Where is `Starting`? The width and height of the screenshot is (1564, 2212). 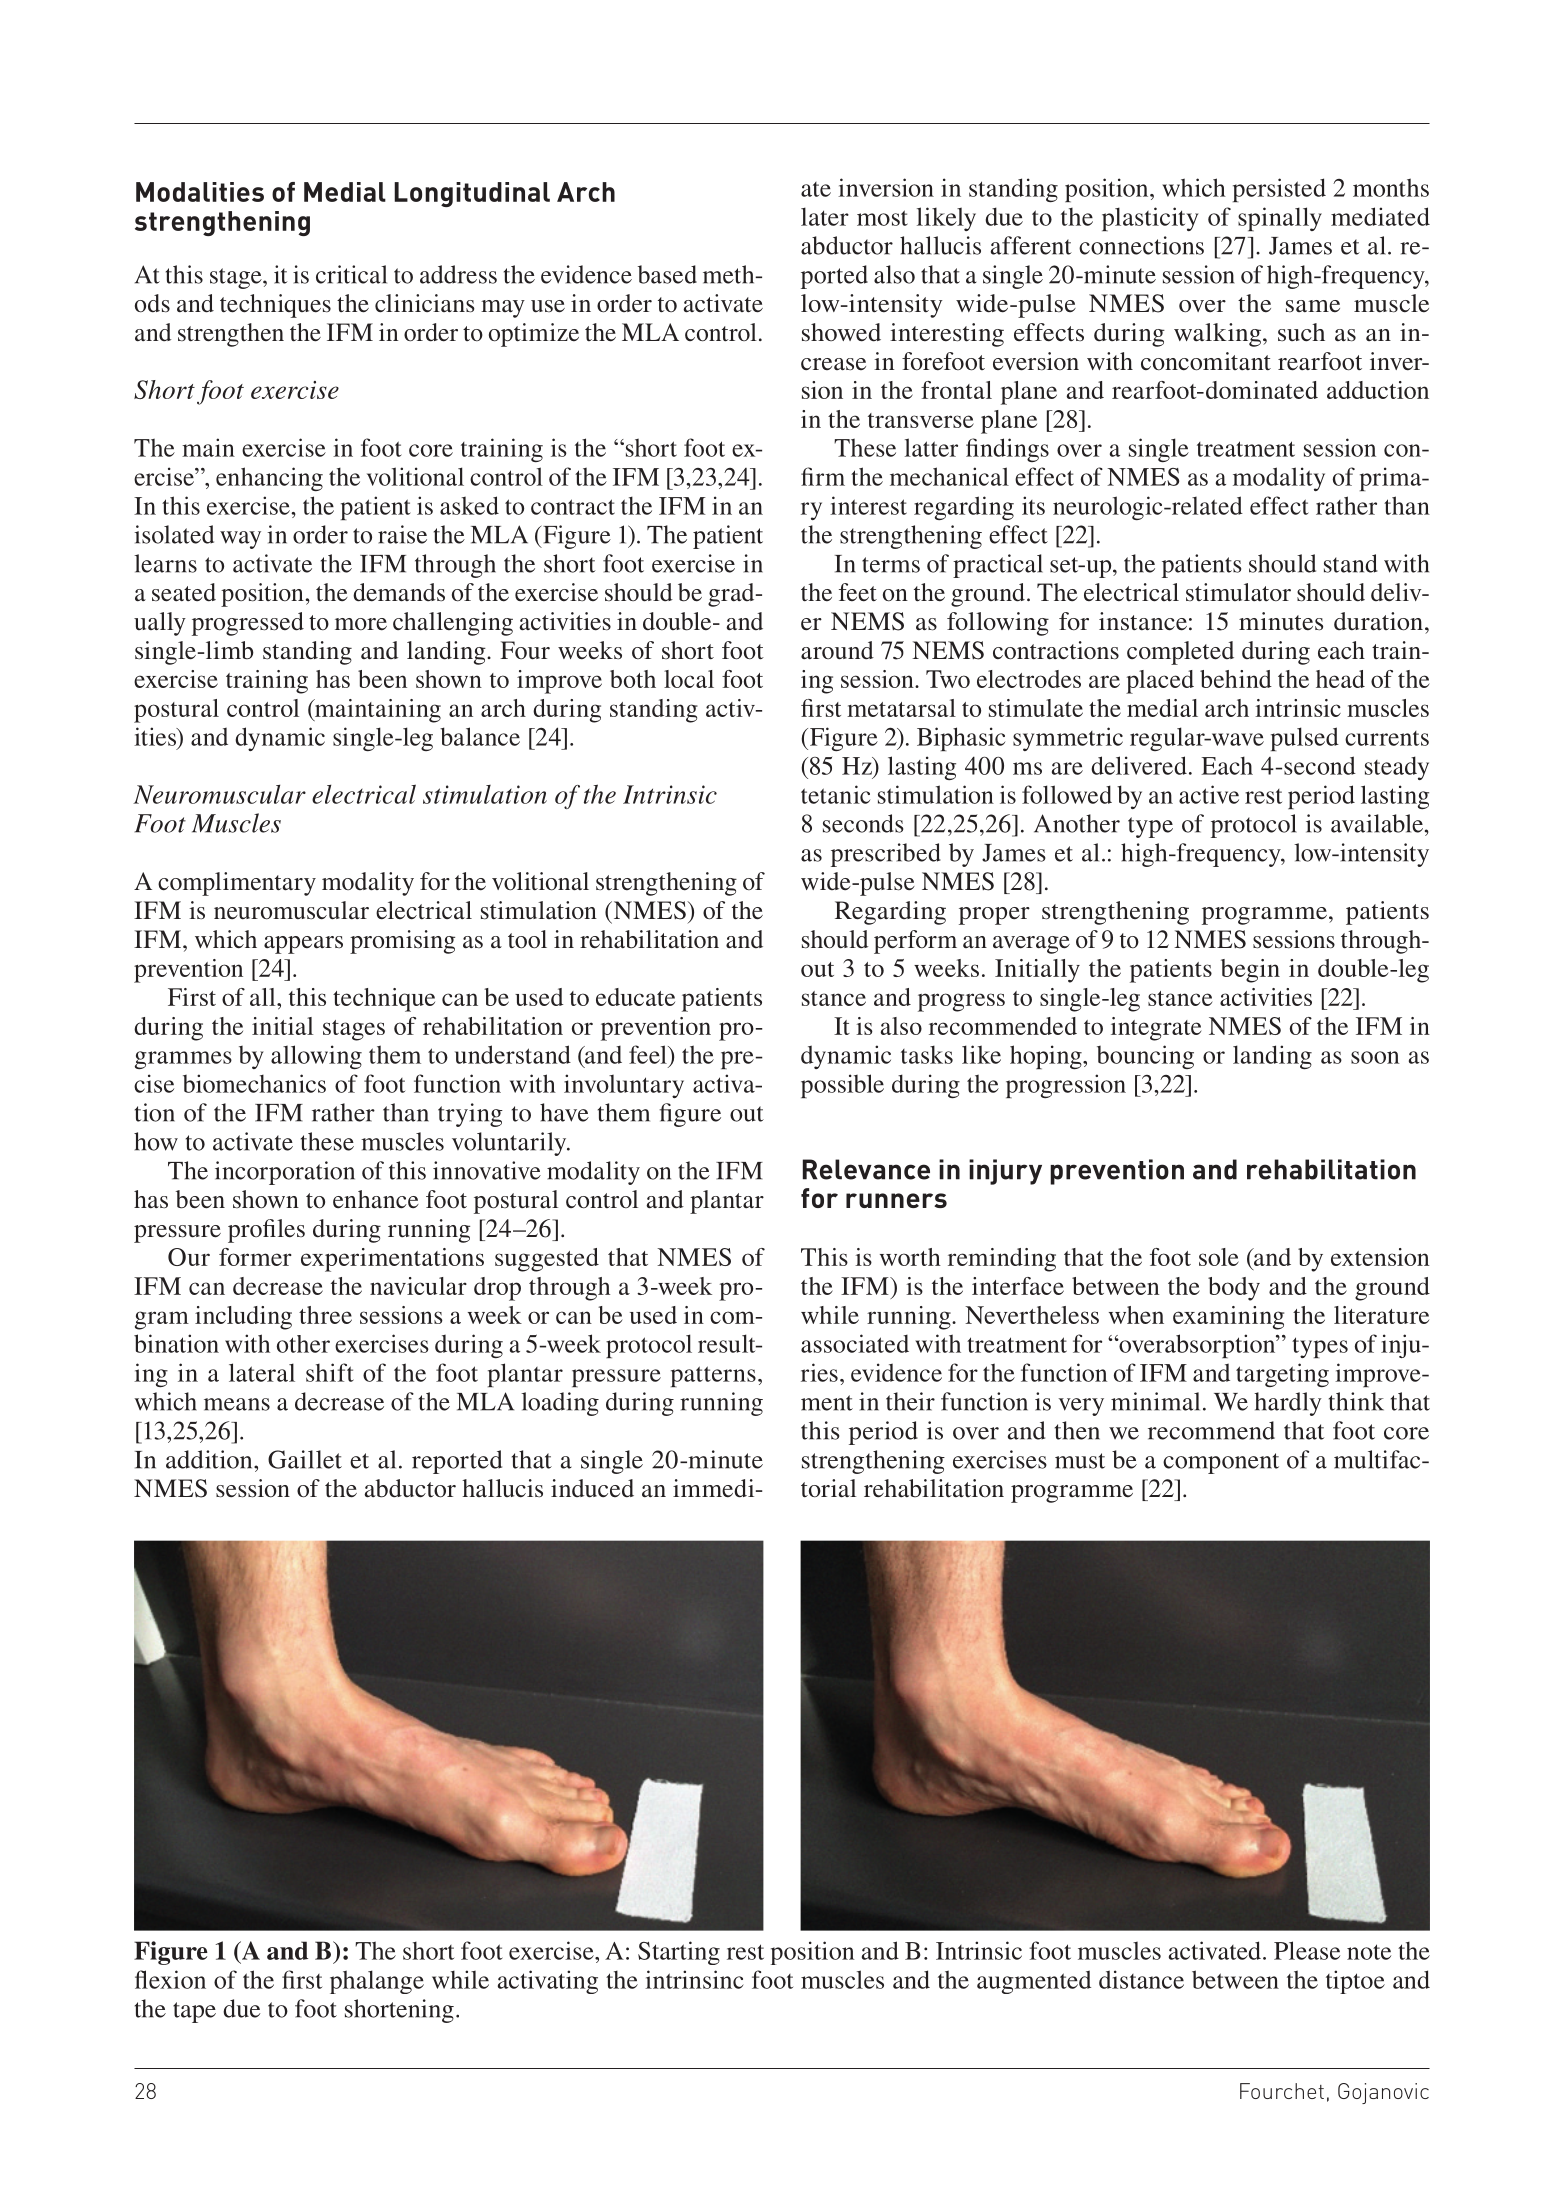 Starting is located at coordinates (679, 1953).
